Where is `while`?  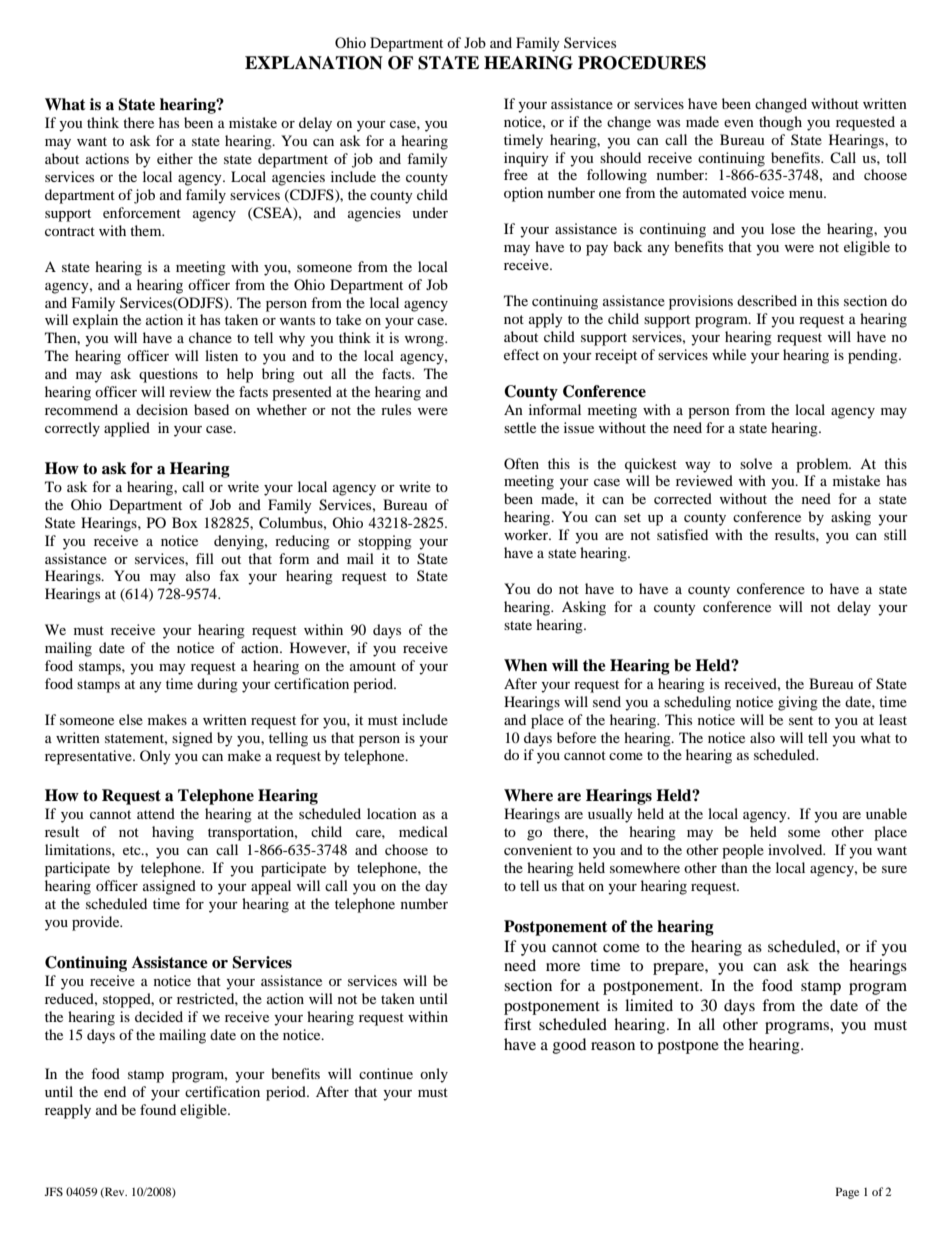 while is located at coordinates (729, 354).
